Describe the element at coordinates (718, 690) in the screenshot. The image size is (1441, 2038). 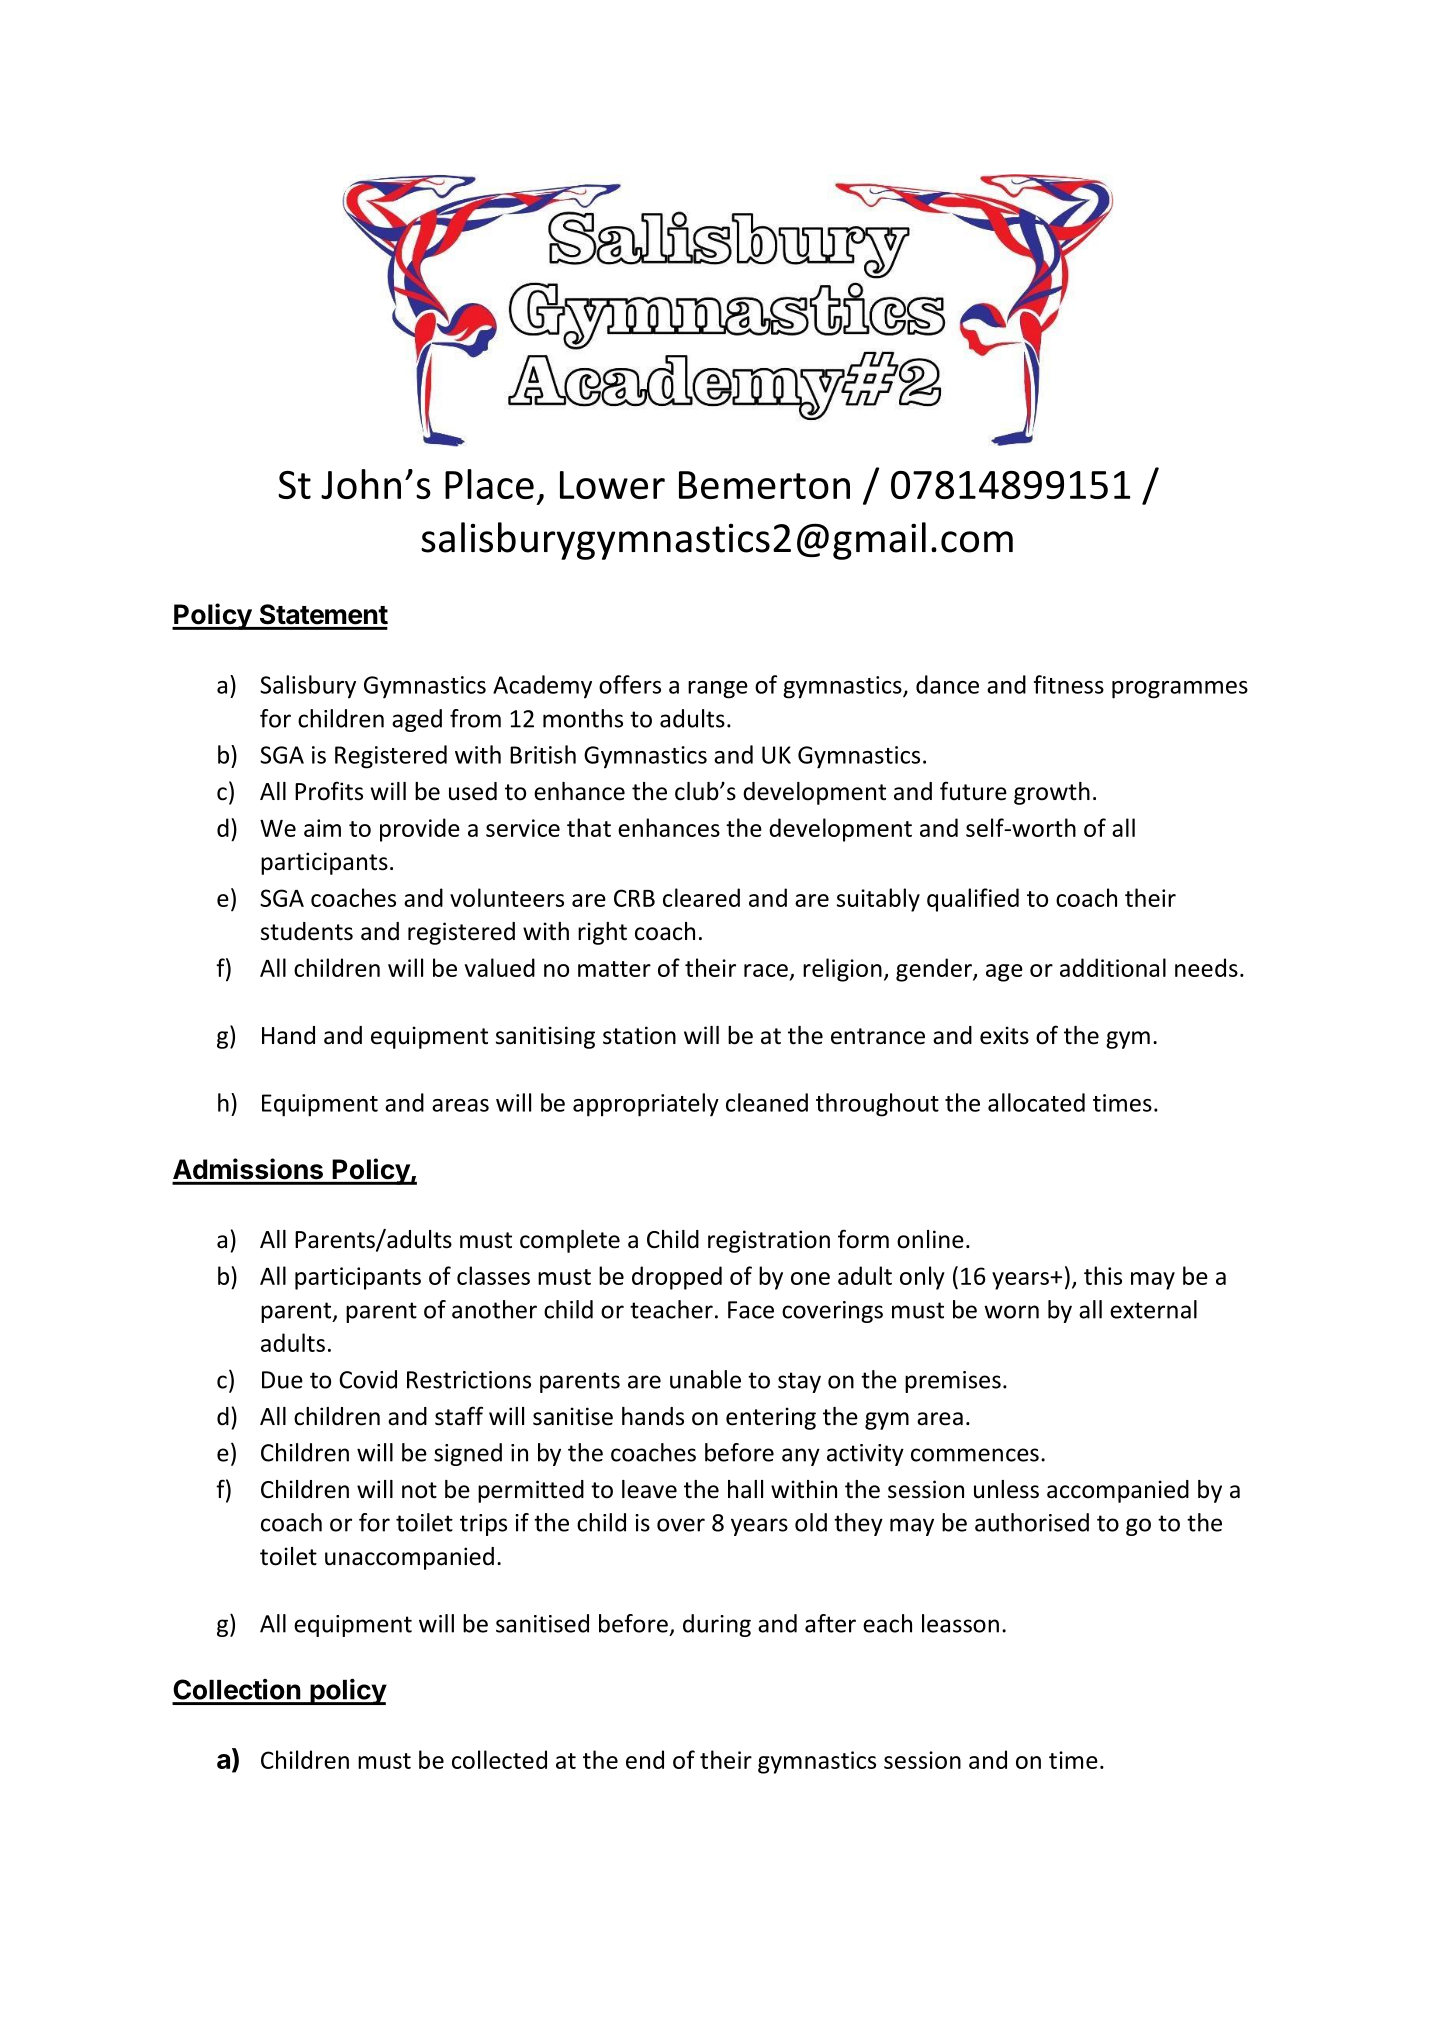
I see `range` at that location.
